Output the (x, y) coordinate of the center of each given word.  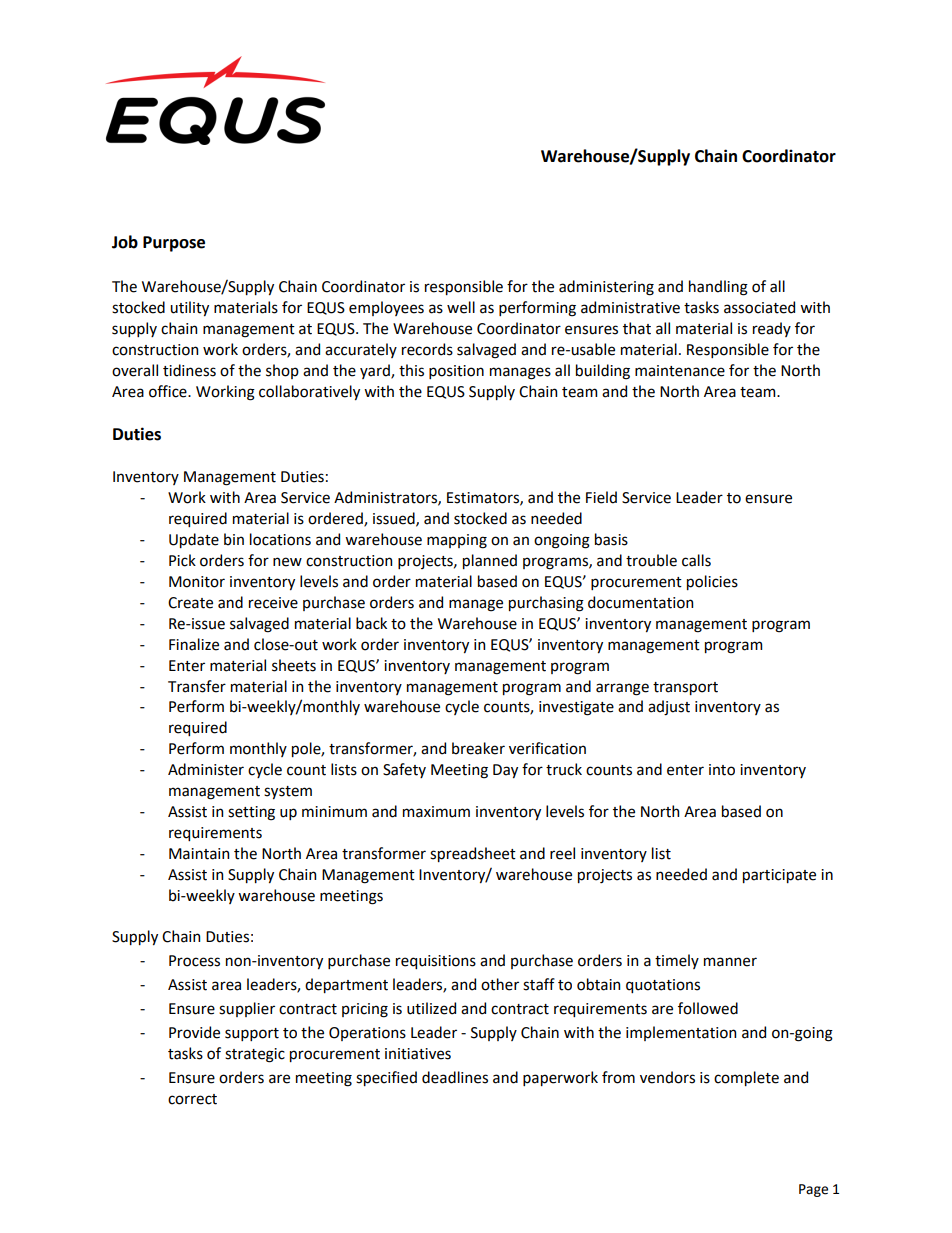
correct (192, 1099)
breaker (478, 748)
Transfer (197, 686)
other (500, 984)
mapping (457, 541)
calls (696, 560)
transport (685, 688)
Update (194, 540)
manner (730, 962)
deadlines (455, 1077)
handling (718, 288)
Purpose (174, 244)
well (461, 307)
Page (813, 1190)
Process (194, 961)
